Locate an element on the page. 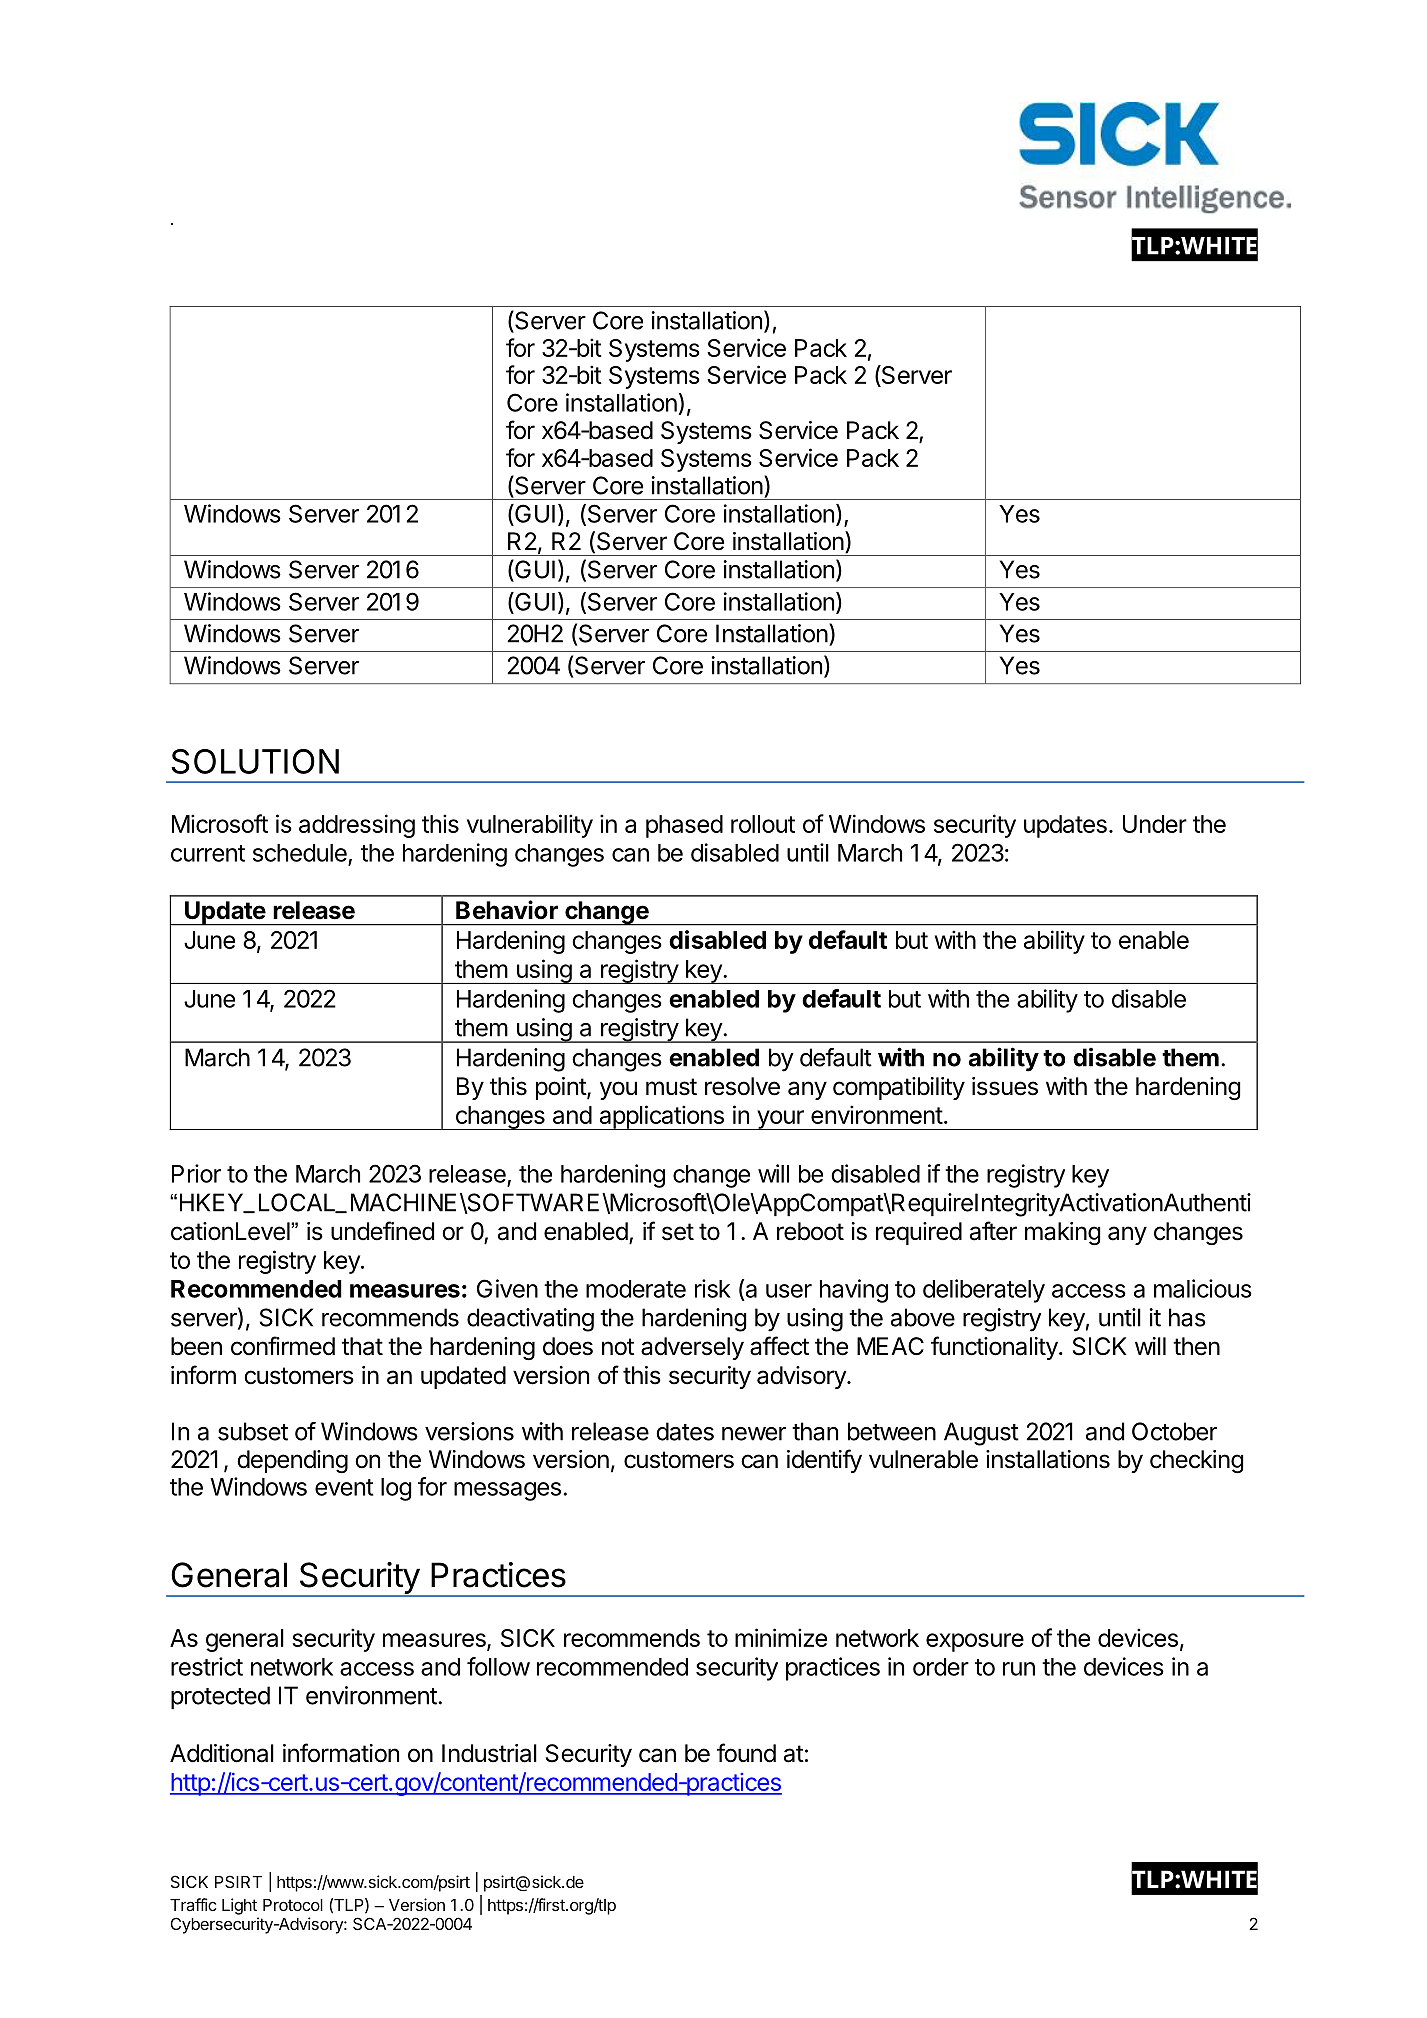 The image size is (1427, 2018). phased is located at coordinates (684, 826).
